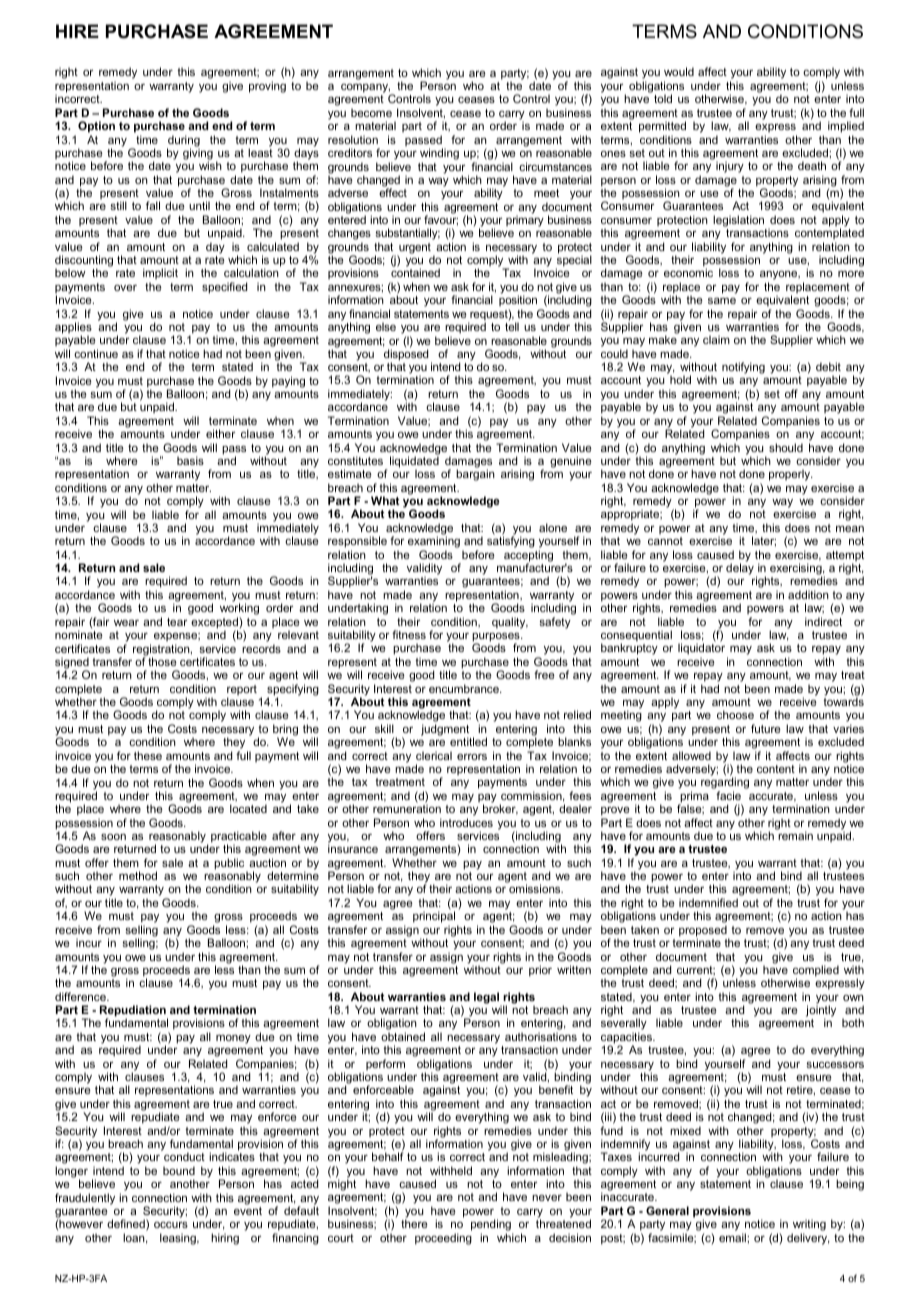  Describe the element at coordinates (171, 1225) in the document. I see `occurs` at that location.
